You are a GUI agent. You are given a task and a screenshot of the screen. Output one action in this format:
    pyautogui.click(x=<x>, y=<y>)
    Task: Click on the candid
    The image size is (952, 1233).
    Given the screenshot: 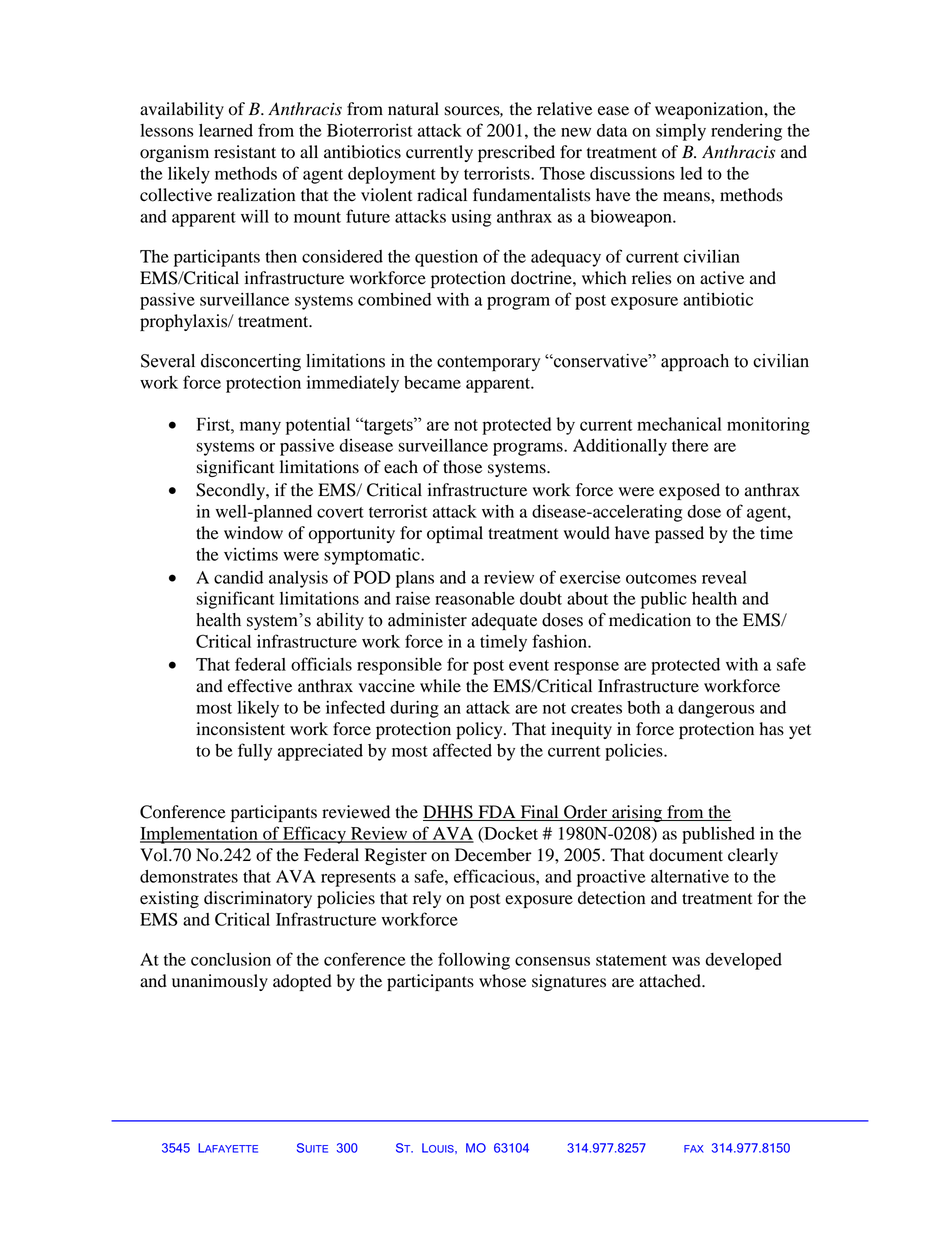 What is the action you would take?
    pyautogui.click(x=238, y=577)
